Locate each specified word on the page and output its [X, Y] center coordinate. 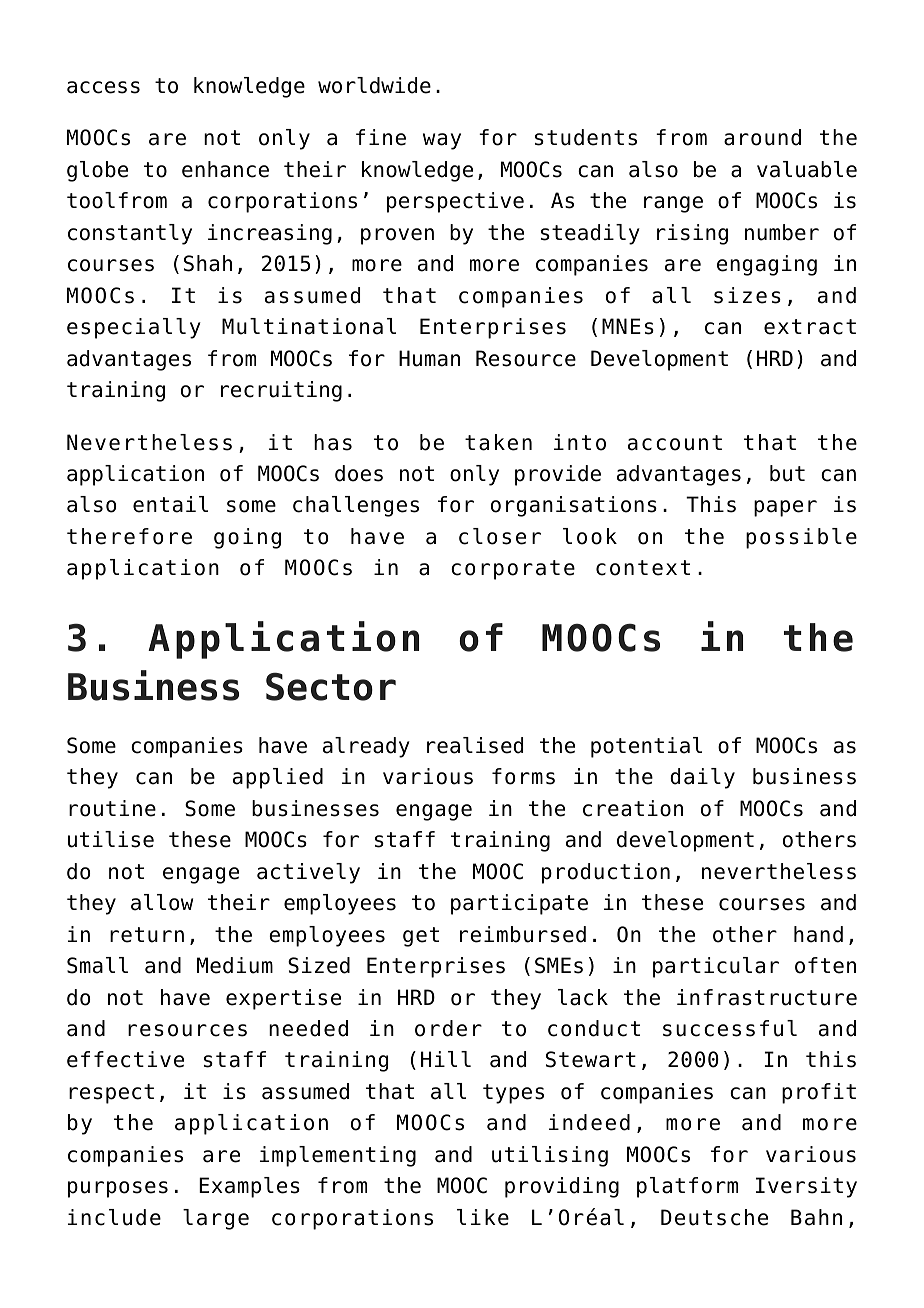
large [216, 1219]
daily [702, 778]
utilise [111, 839]
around [762, 137]
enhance [225, 169]
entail [170, 504]
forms [523, 776]
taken [498, 442]
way [442, 141]
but [787, 473]
